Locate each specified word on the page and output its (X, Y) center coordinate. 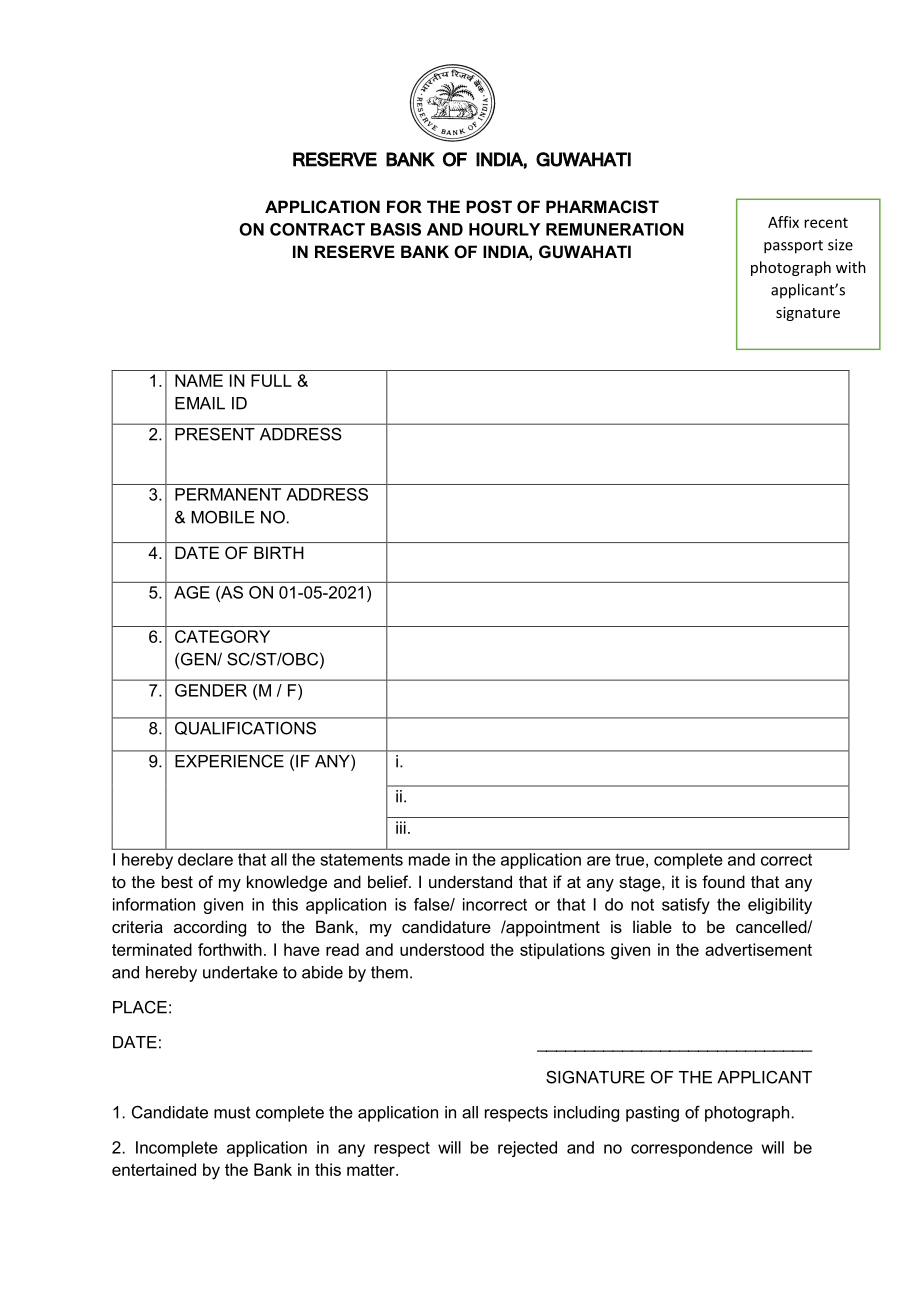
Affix (783, 222)
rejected (527, 1149)
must (232, 1112)
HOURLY (504, 229)
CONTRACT (317, 229)
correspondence (692, 1149)
